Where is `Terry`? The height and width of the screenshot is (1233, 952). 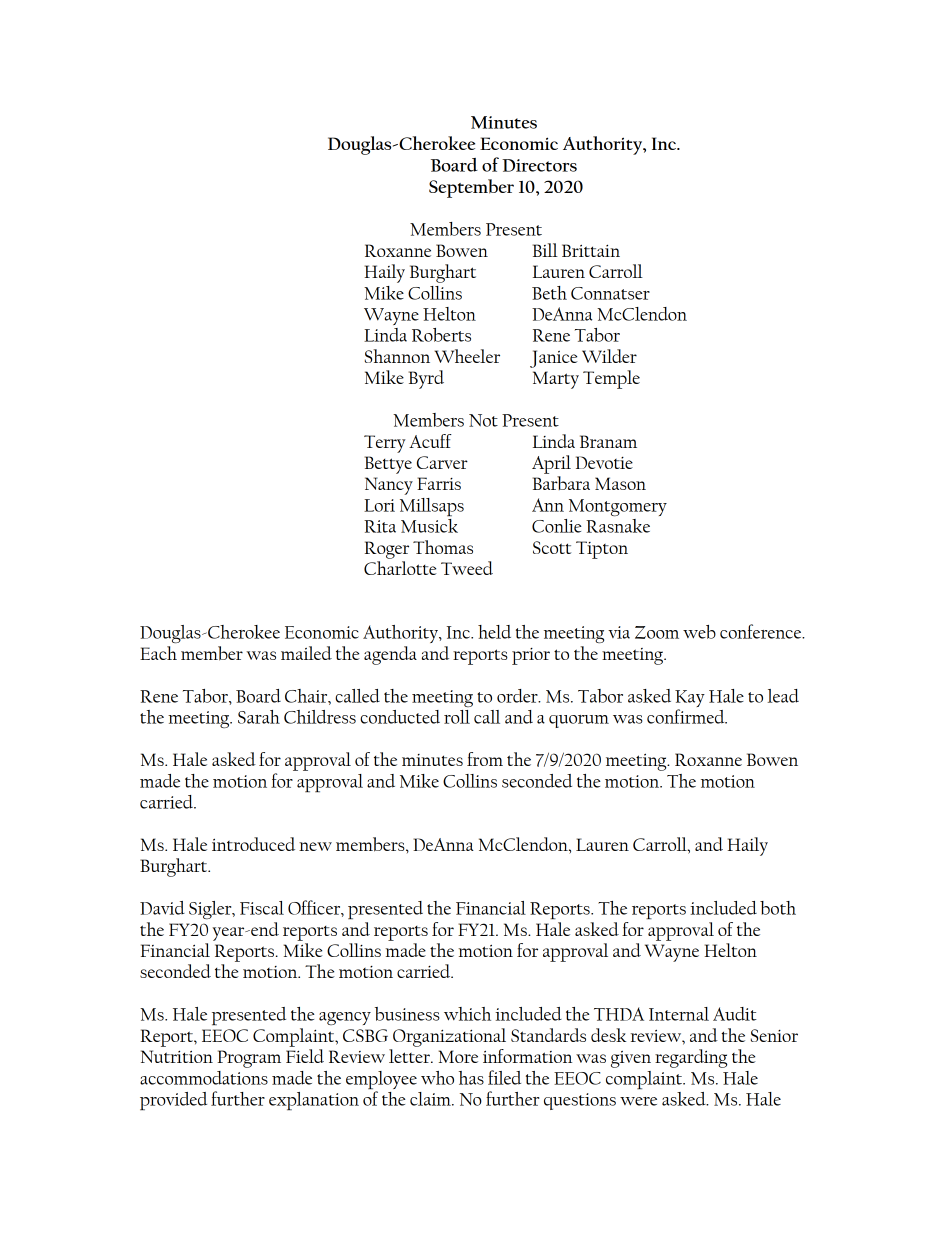 Terry is located at coordinates (385, 444).
